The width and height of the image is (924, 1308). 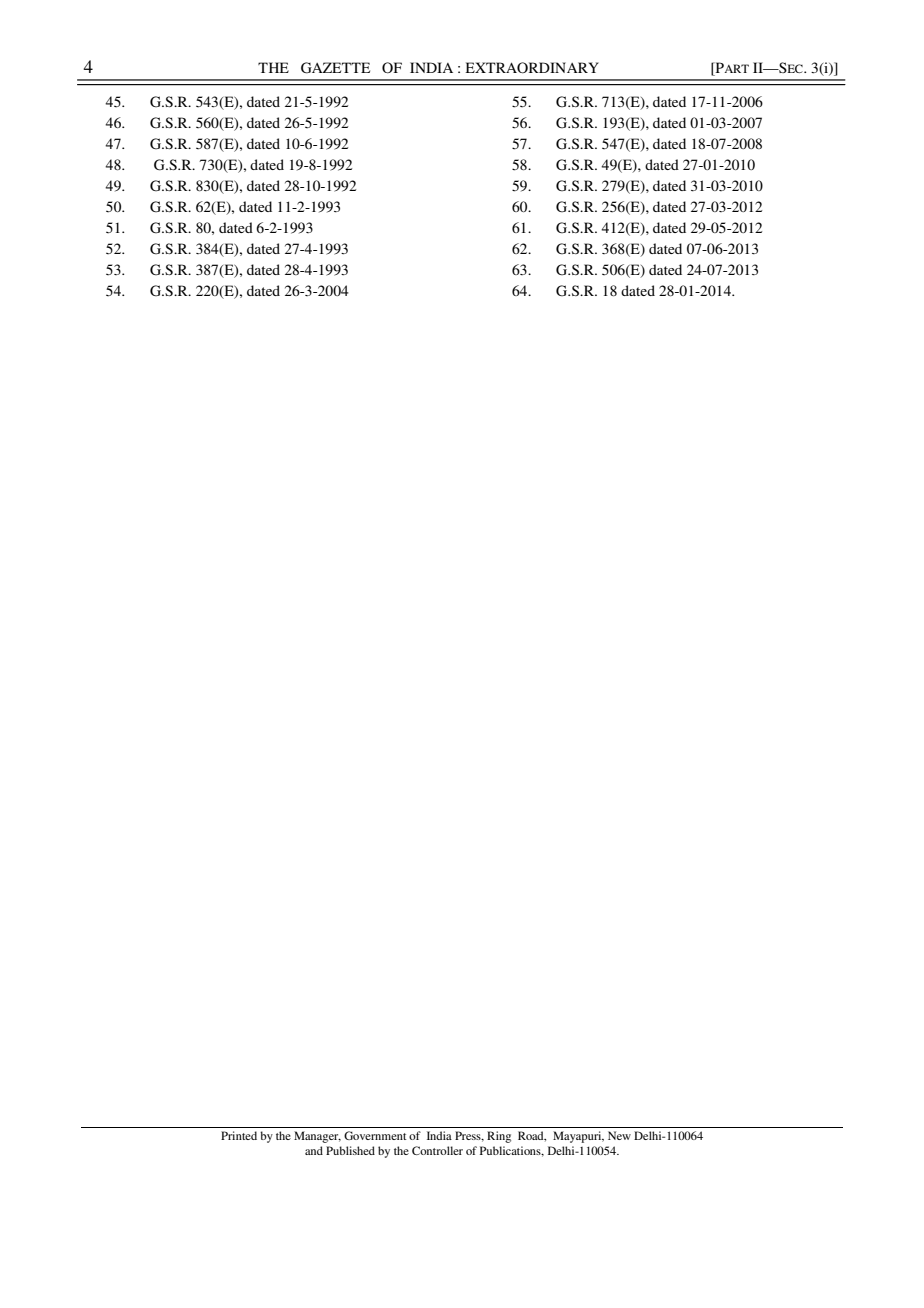 I want to click on Manager, so click(x=317, y=1137).
